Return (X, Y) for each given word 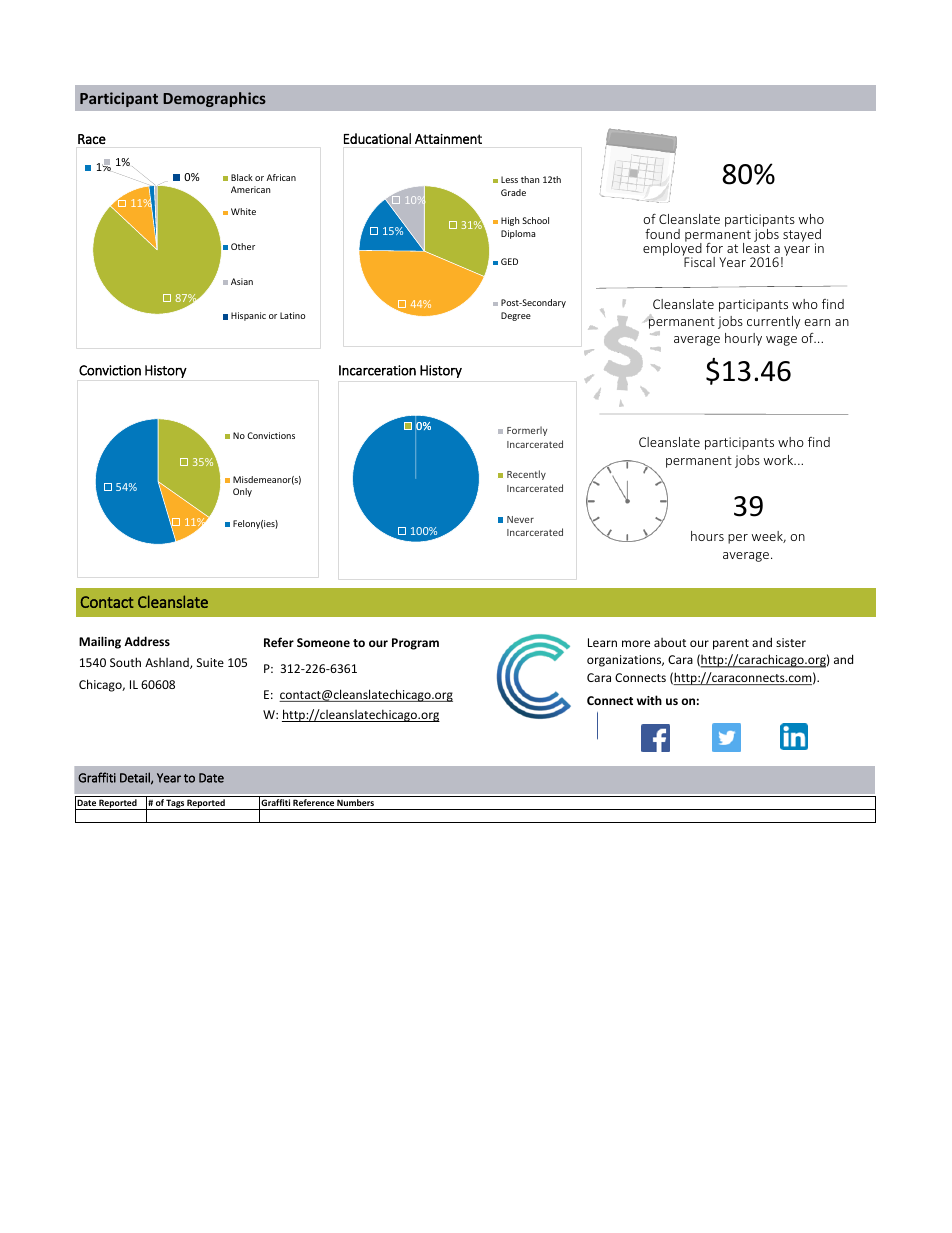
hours (707, 536)
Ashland (168, 663)
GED (509, 261)
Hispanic (248, 316)
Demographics (214, 99)
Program (415, 644)
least (756, 247)
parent (731, 644)
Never (520, 519)
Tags (175, 804)
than (530, 179)
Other (243, 246)
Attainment (448, 139)
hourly (743, 339)
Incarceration (377, 370)
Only (242, 492)
